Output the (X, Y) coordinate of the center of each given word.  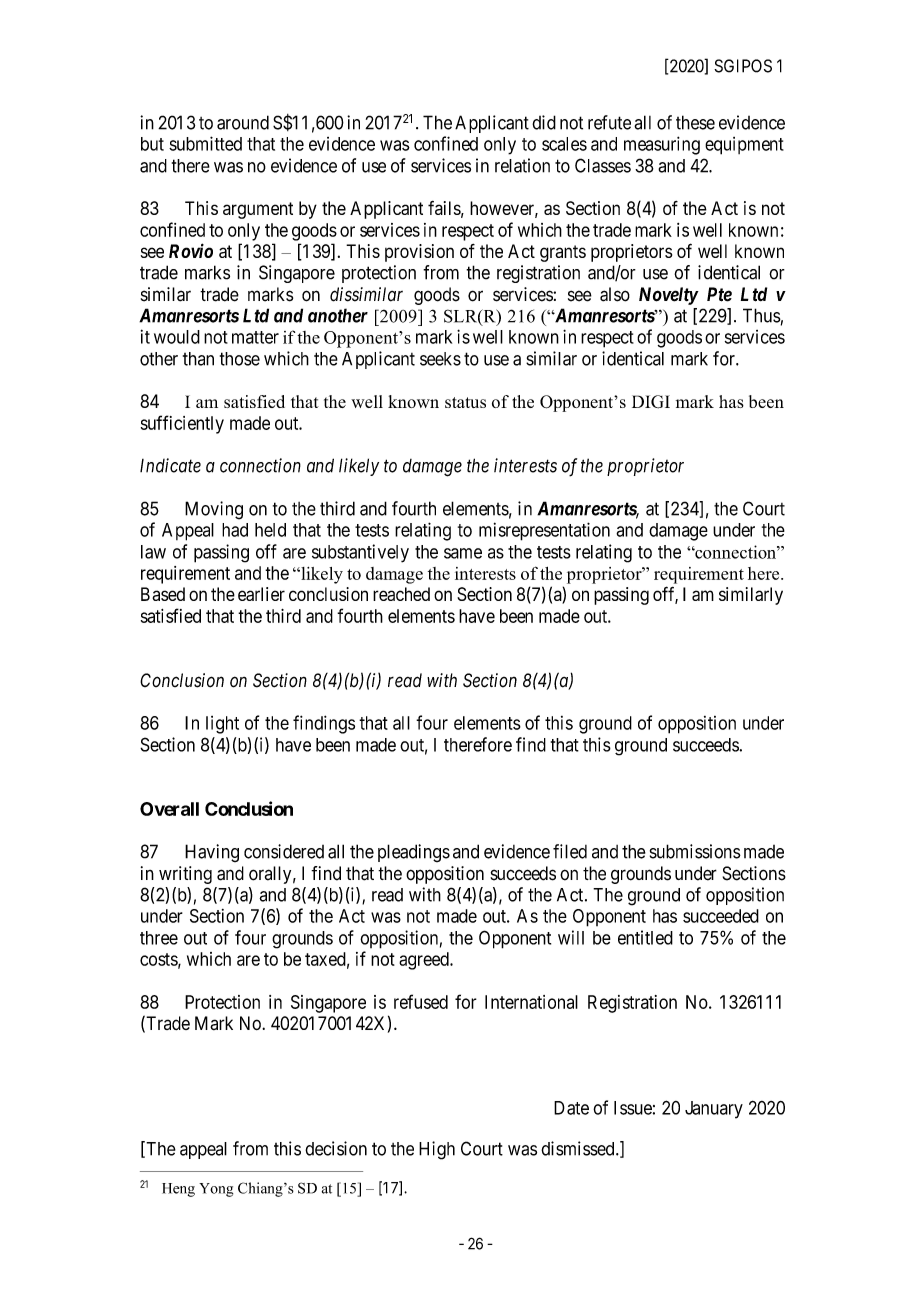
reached (401, 594)
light (222, 725)
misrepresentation (544, 531)
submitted (205, 143)
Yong (216, 1190)
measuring (662, 145)
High (437, 1150)
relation (522, 165)
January (714, 1110)
